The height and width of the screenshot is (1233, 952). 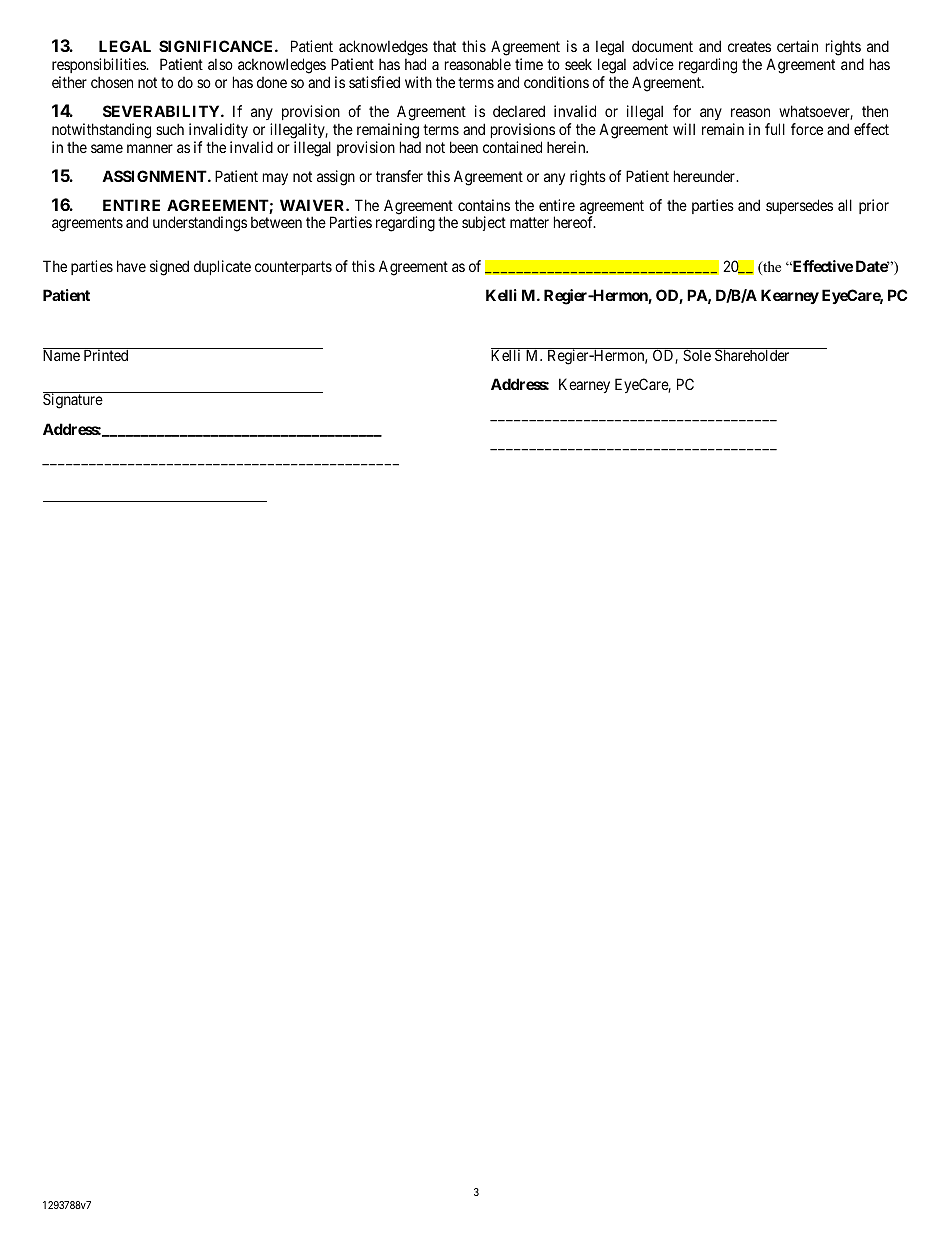 What do you see at coordinates (444, 46) in the screenshot?
I see `that` at bounding box center [444, 46].
